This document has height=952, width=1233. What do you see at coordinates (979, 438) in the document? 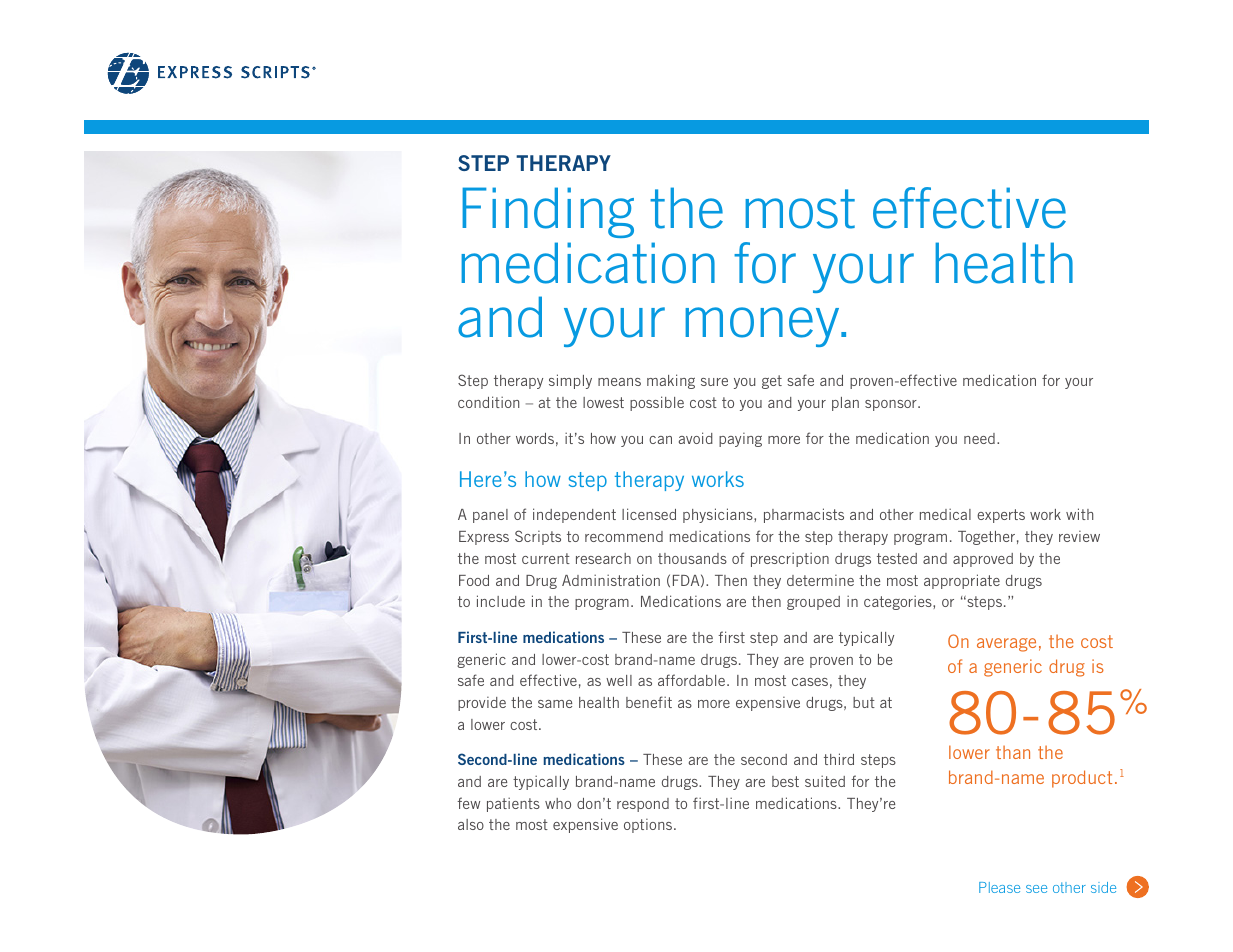
I see `need` at bounding box center [979, 438].
